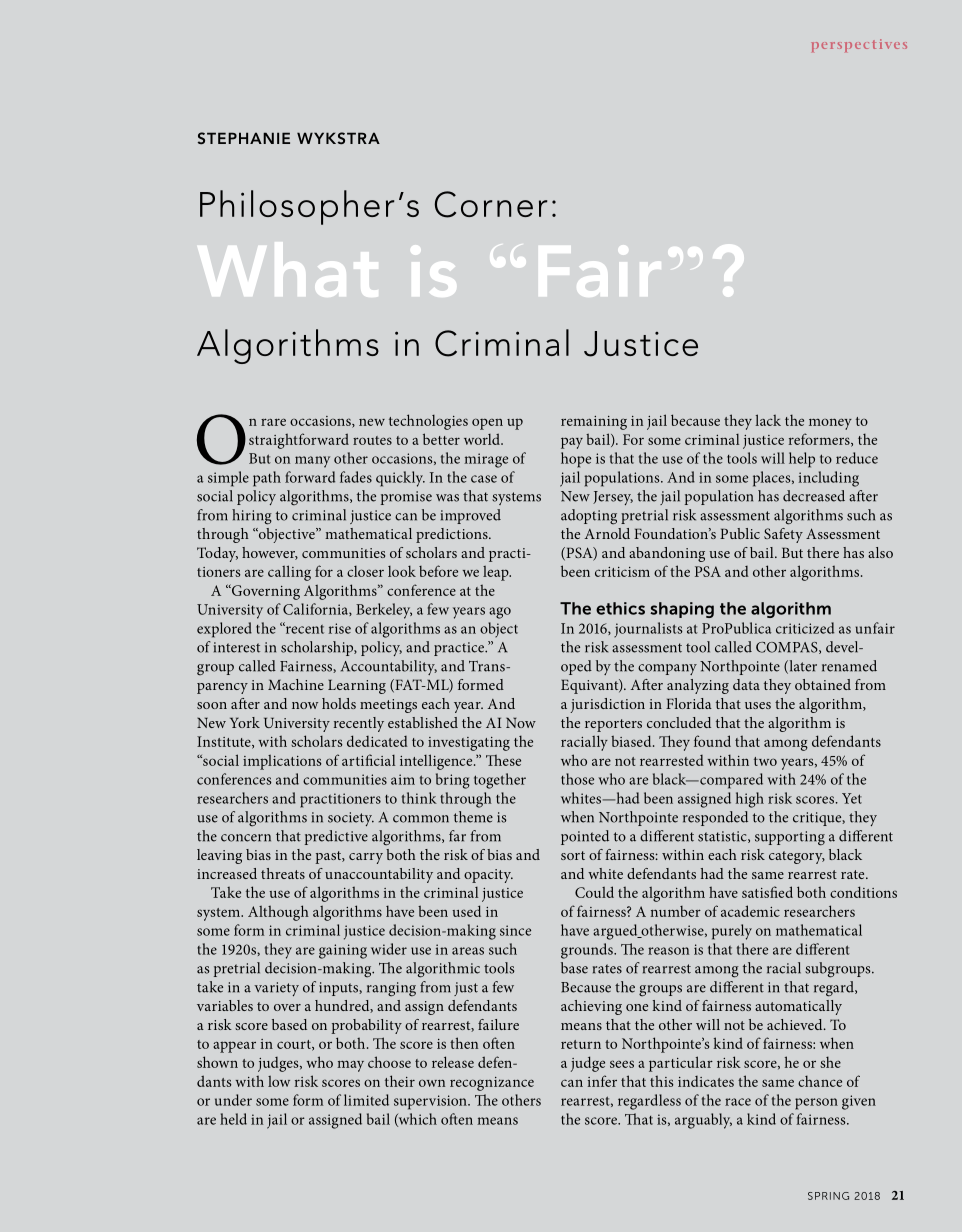  Describe the element at coordinates (244, 138) in the screenshot. I see `STEPHANIE` at that location.
